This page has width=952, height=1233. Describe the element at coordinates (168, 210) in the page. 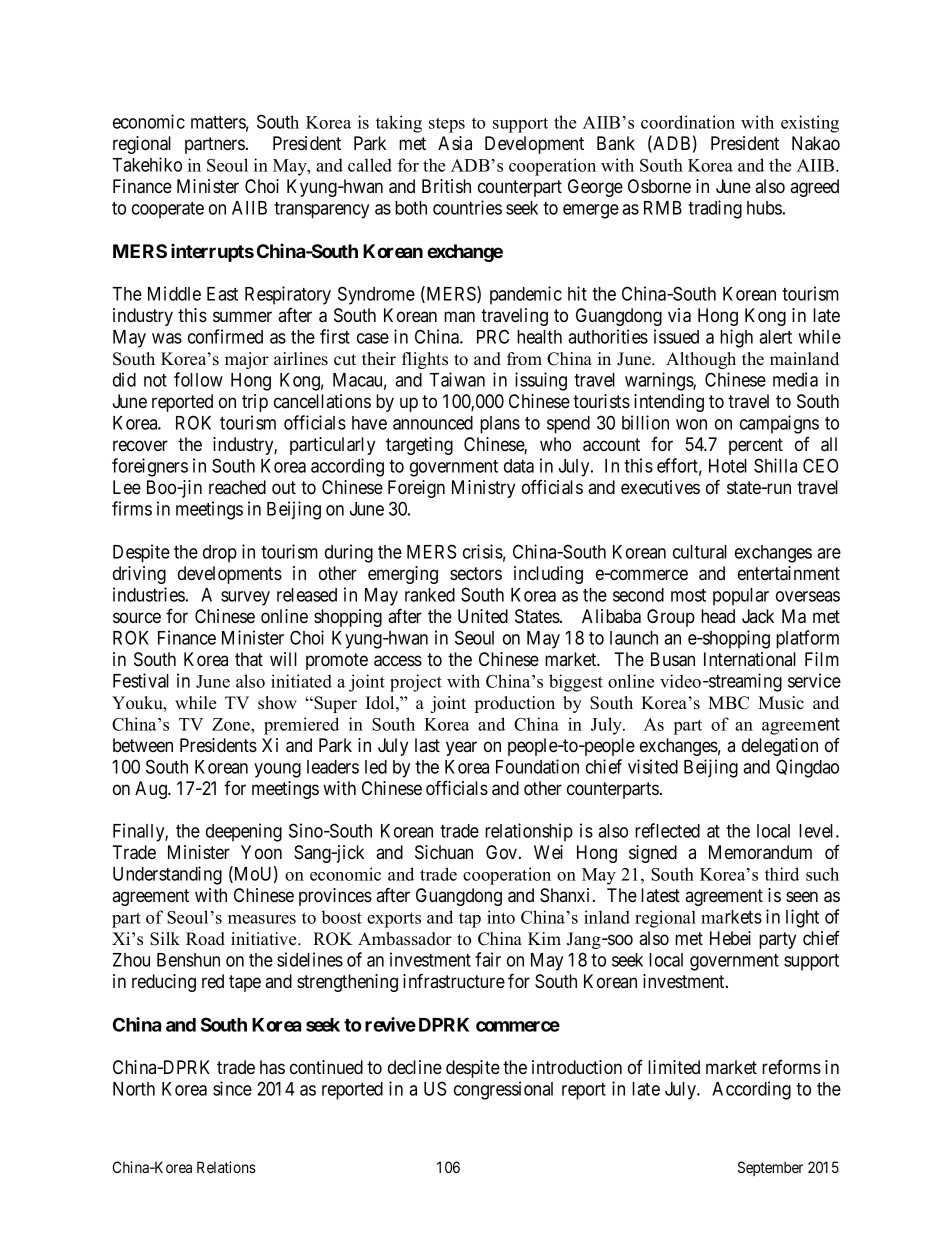

I see `cooperate` at that location.
